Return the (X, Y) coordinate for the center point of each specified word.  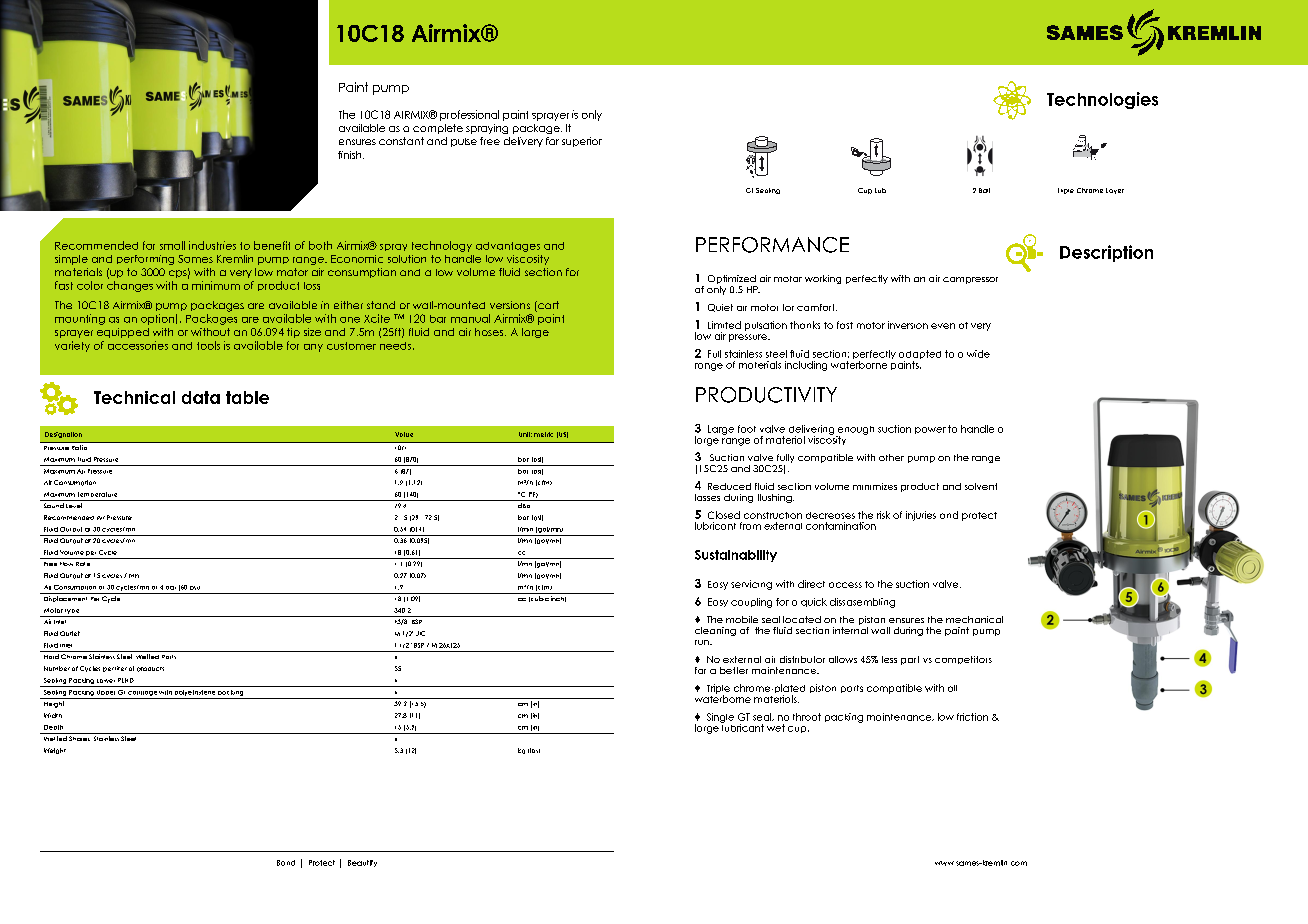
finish (351, 155)
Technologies (1102, 100)
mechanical (974, 619)
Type (72, 611)
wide (978, 354)
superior (582, 142)
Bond (286, 863)
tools (208, 345)
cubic (539, 599)
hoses (490, 332)
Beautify (362, 863)
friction (972, 717)
